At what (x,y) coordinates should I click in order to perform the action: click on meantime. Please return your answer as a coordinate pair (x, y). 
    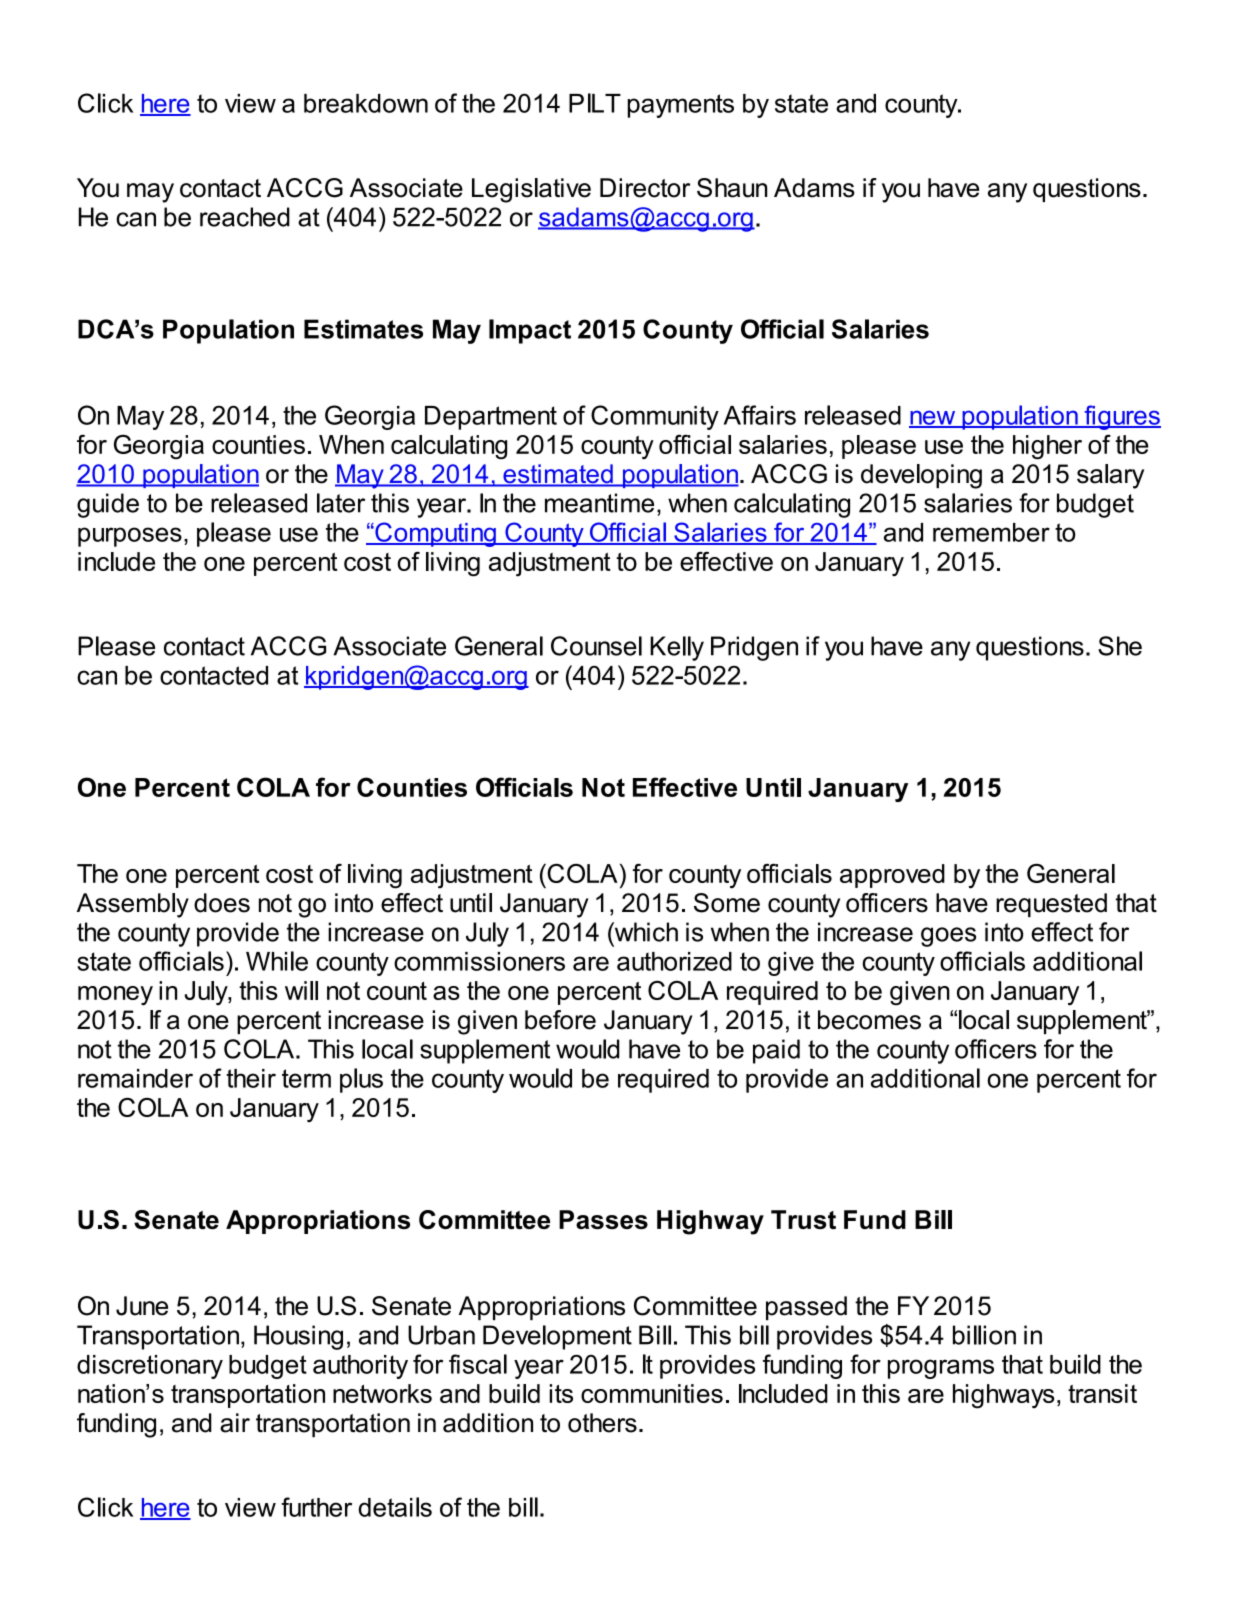
    Looking at the image, I should click on (599, 503).
